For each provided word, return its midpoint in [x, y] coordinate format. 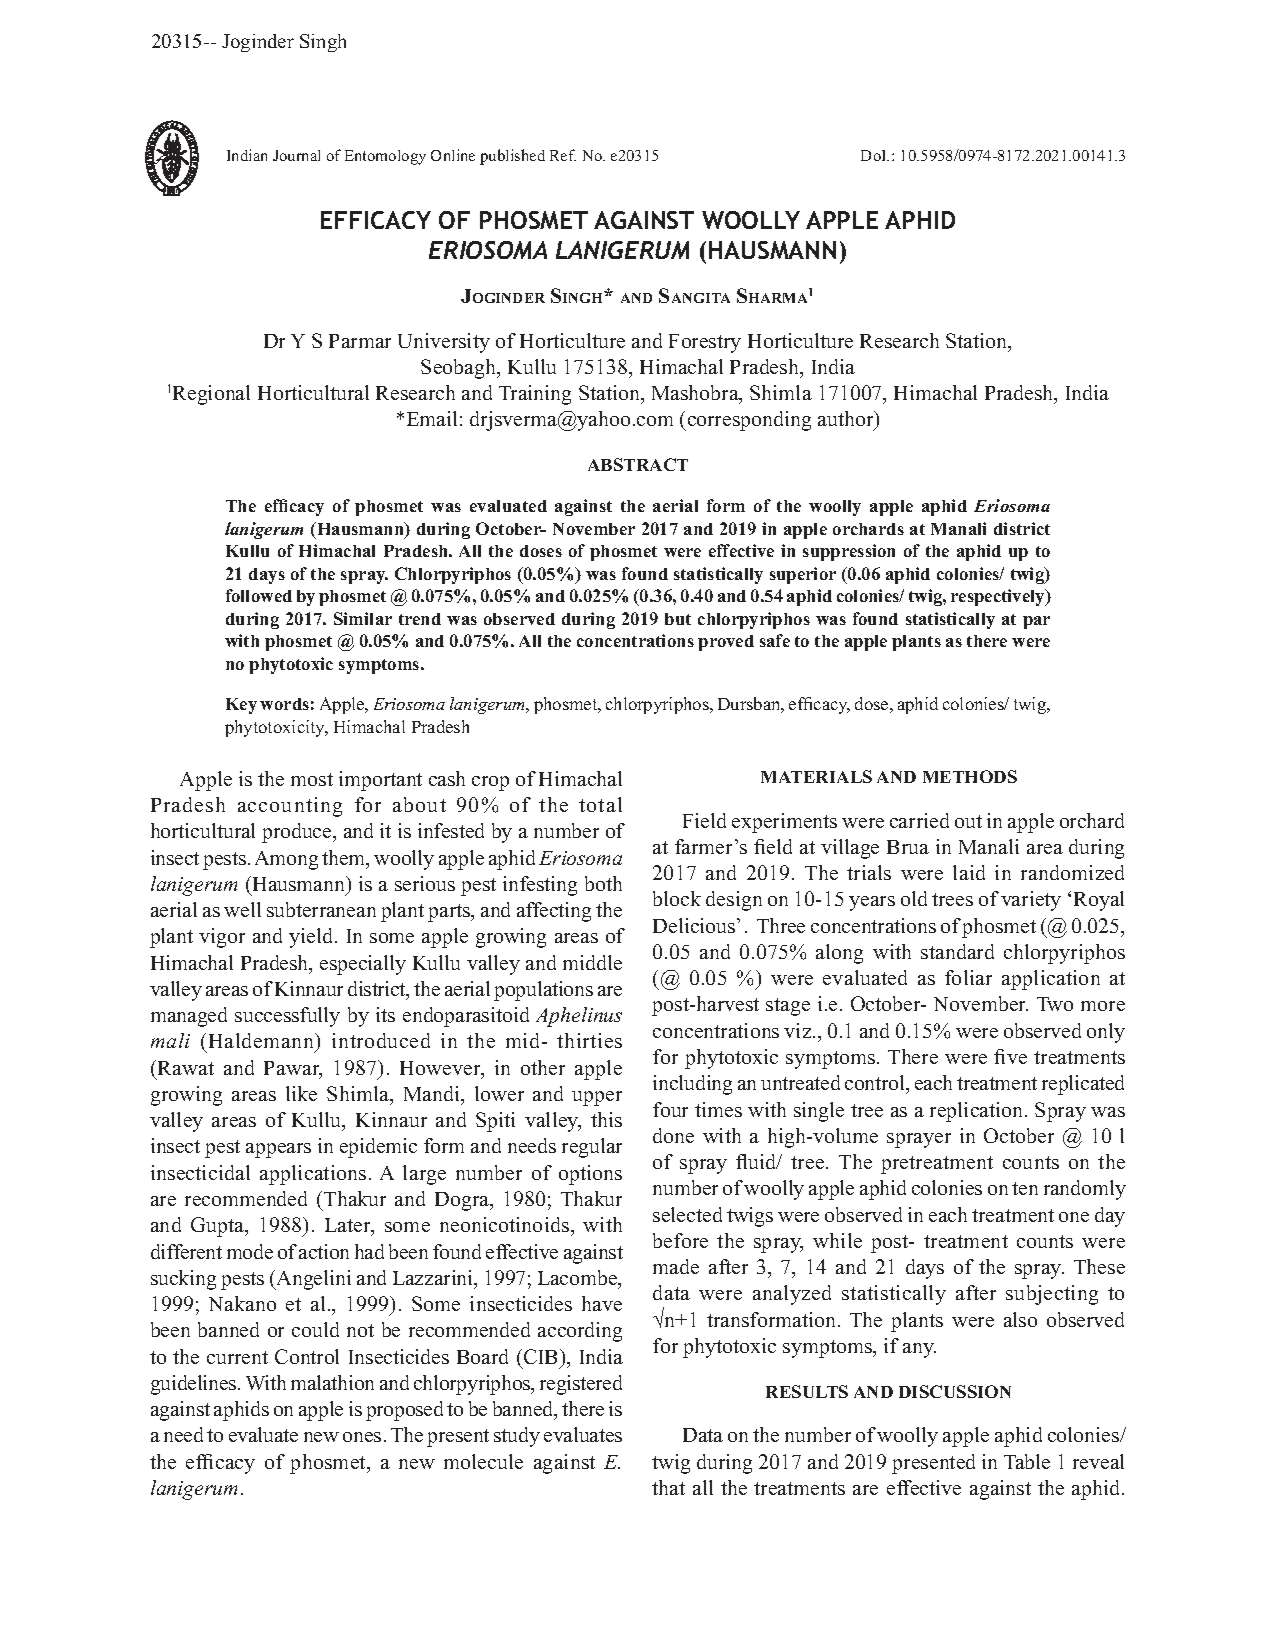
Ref [563, 155]
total [600, 804]
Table [1027, 1461]
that [668, 1487]
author [847, 420]
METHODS [970, 776]
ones [362, 1437]
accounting [290, 807]
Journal [296, 155]
